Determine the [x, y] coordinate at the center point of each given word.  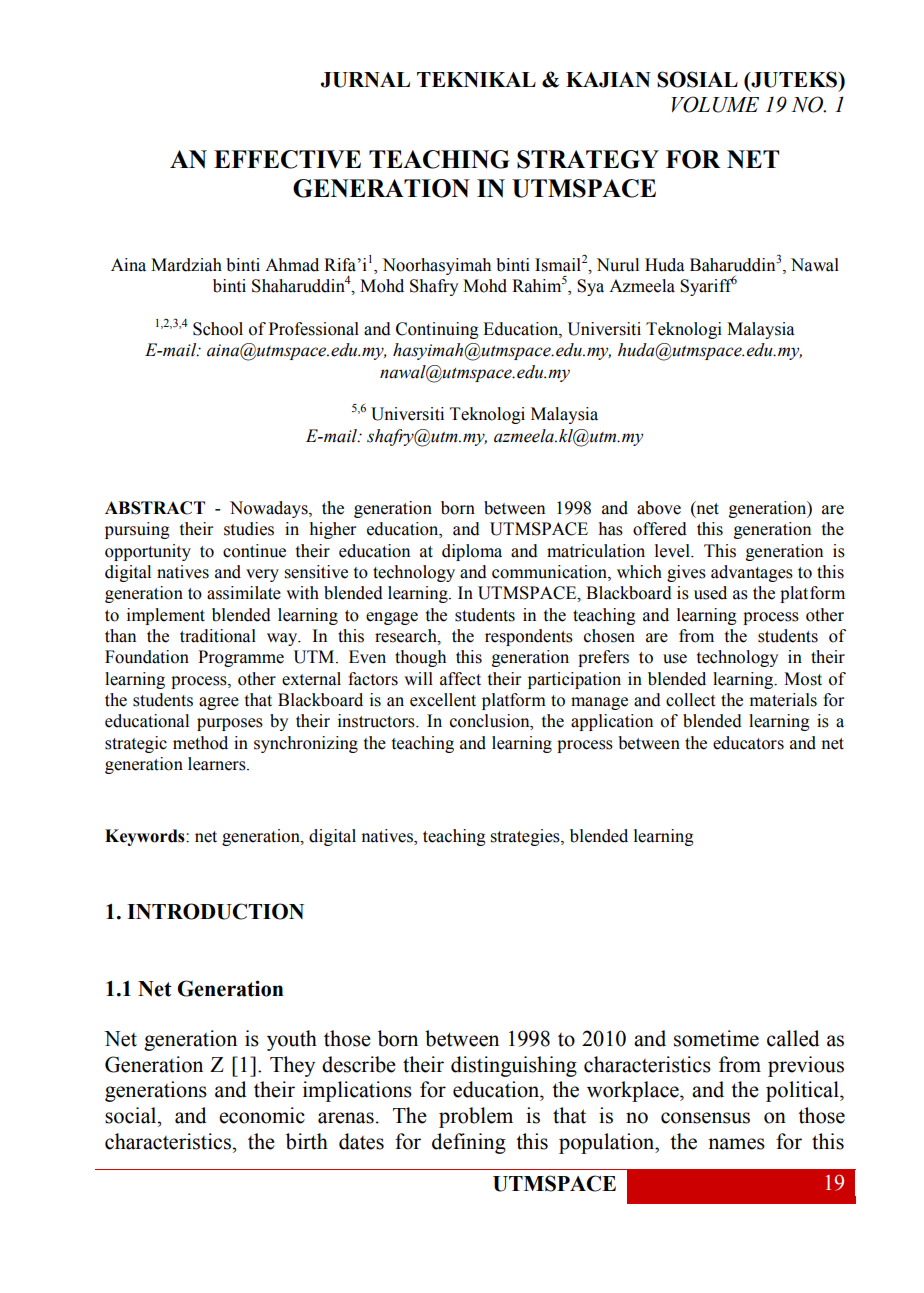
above [659, 508]
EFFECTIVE [287, 159]
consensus [705, 1118]
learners [218, 764]
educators [748, 743]
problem [476, 1117]
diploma [472, 552]
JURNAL [365, 80]
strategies [526, 837]
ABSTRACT [155, 508]
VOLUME [715, 104]
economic [262, 1115]
